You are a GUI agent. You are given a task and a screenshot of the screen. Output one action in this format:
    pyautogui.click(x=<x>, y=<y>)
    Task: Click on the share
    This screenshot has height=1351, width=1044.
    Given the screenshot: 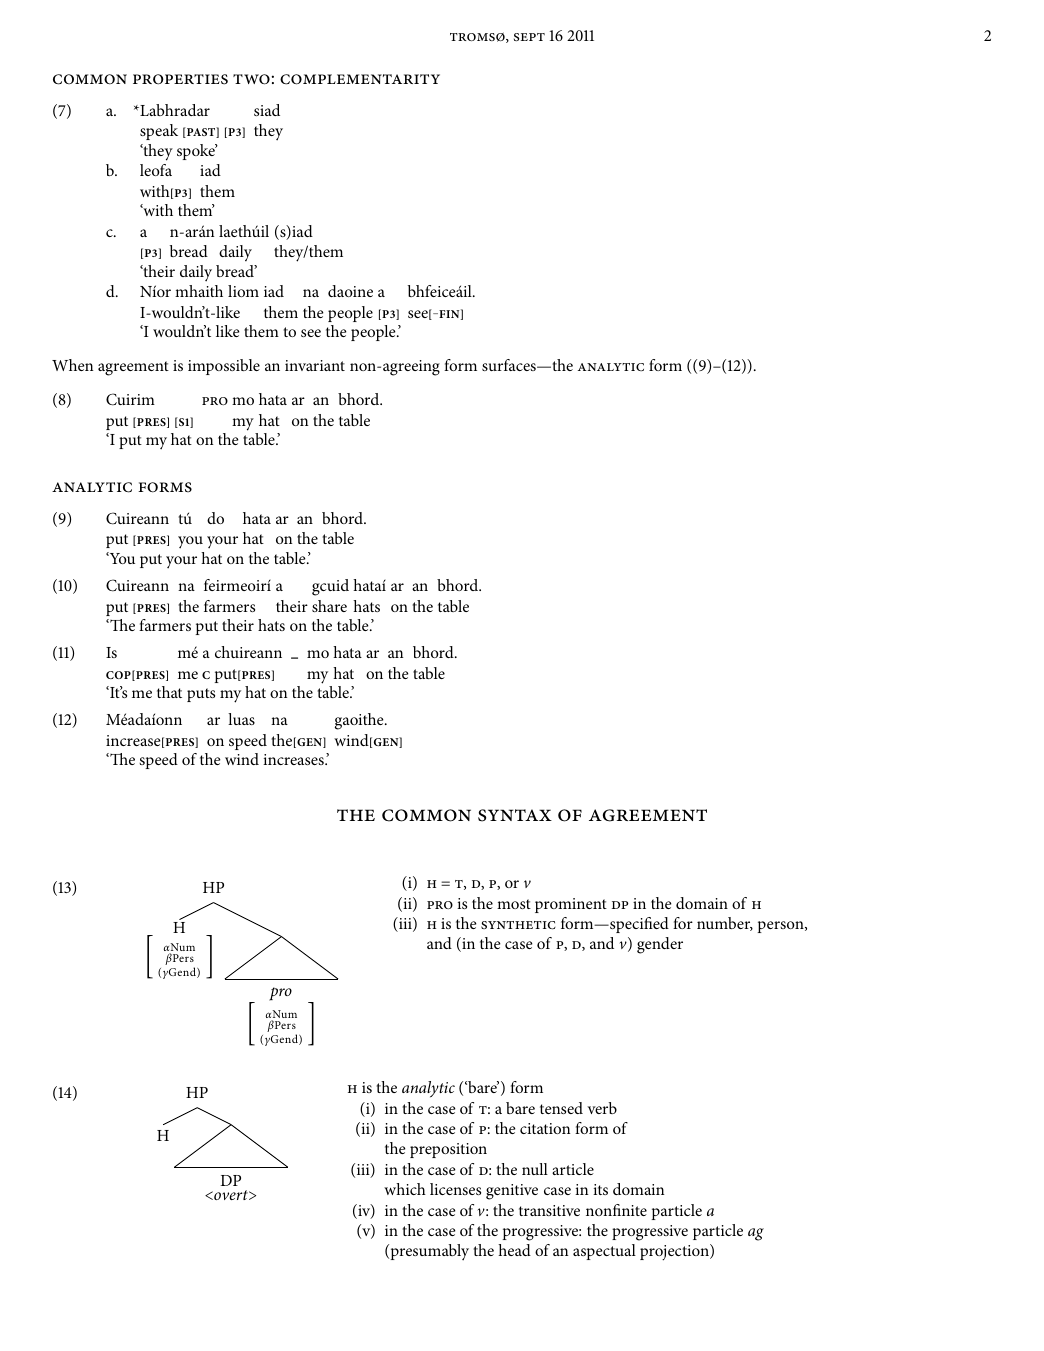 What is the action you would take?
    pyautogui.click(x=329, y=606)
